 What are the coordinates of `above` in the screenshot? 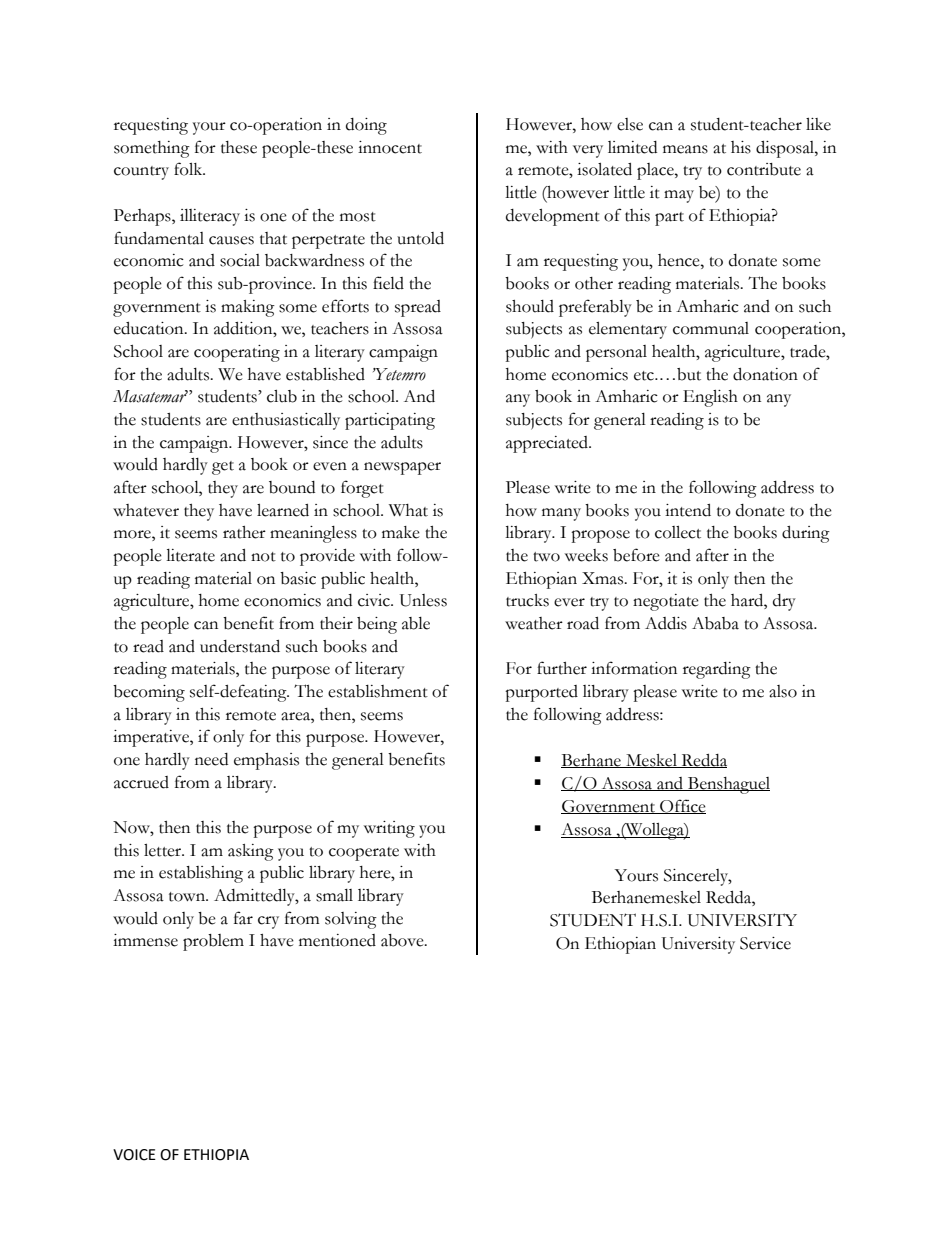 It's located at (403, 940).
